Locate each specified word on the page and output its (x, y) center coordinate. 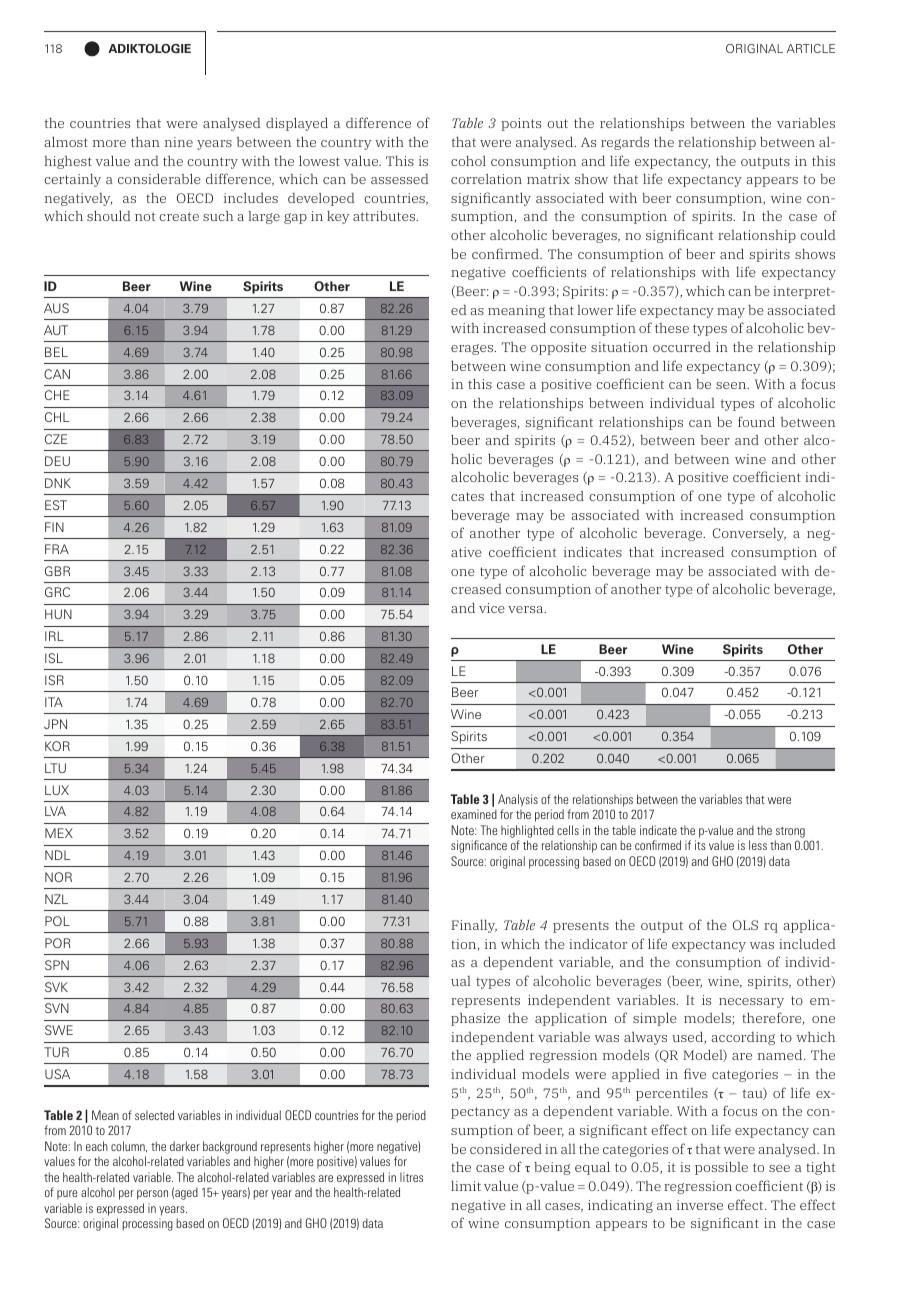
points (521, 124)
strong (790, 832)
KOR (57, 746)
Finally (474, 926)
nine (179, 142)
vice (492, 608)
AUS (56, 308)
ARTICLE (811, 48)
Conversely (749, 534)
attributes (385, 215)
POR (58, 943)
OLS (745, 925)
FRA (57, 549)
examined (474, 814)
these (672, 328)
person (152, 1195)
